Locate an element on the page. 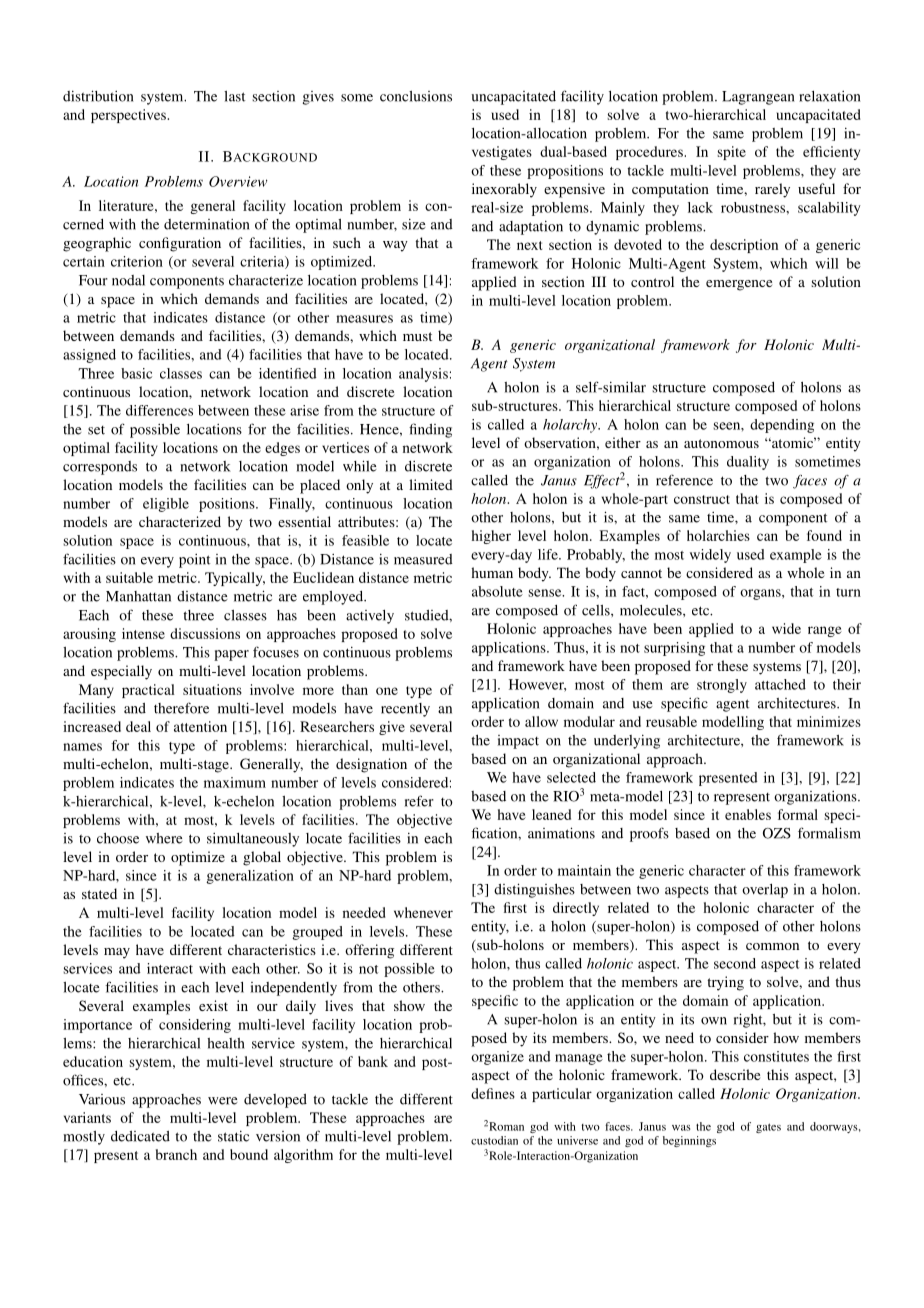 This page has height=1308, width=924. conclusions is located at coordinates (416, 96).
